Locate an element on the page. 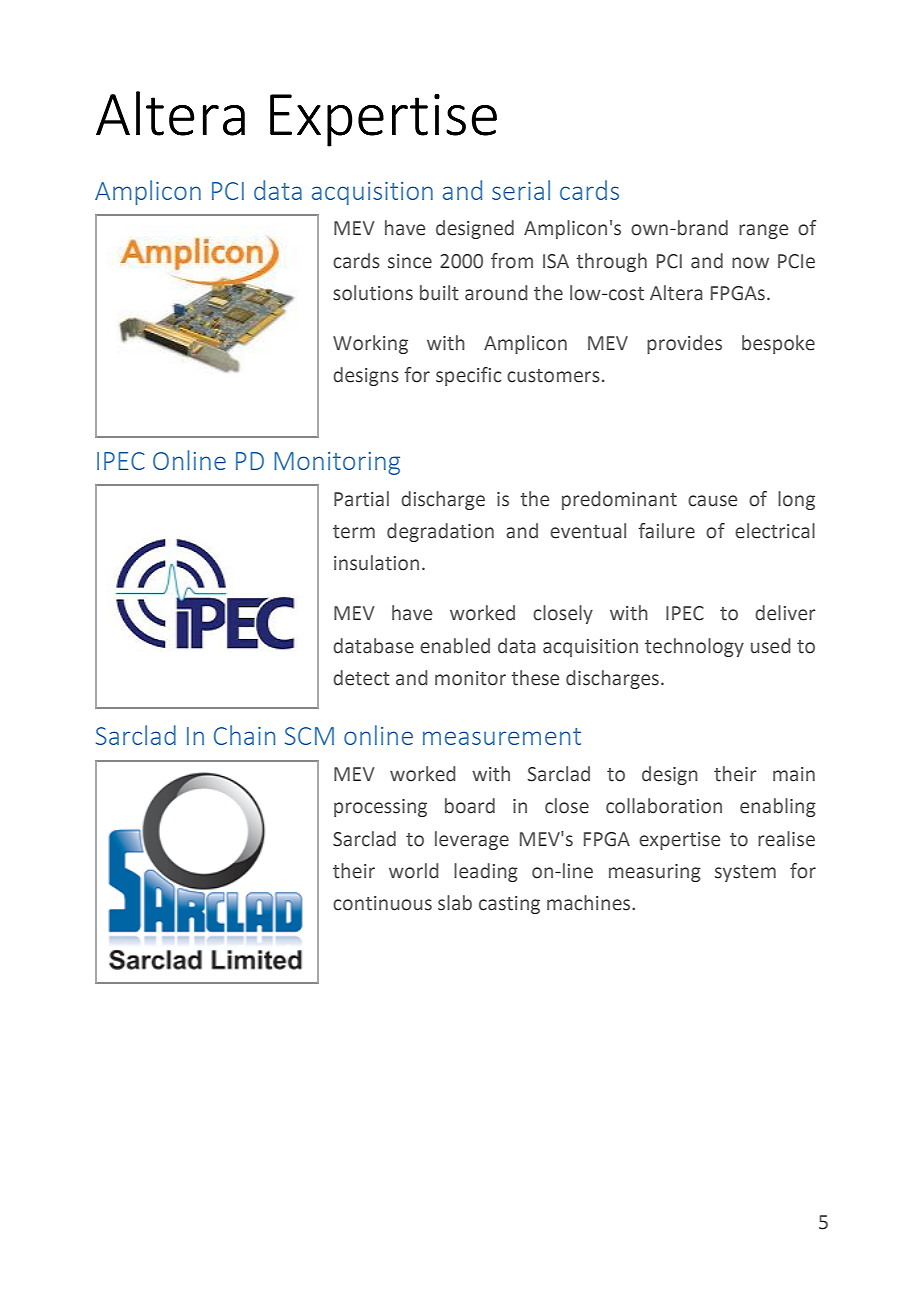 The height and width of the page is (1313, 924). continuous is located at coordinates (382, 903).
